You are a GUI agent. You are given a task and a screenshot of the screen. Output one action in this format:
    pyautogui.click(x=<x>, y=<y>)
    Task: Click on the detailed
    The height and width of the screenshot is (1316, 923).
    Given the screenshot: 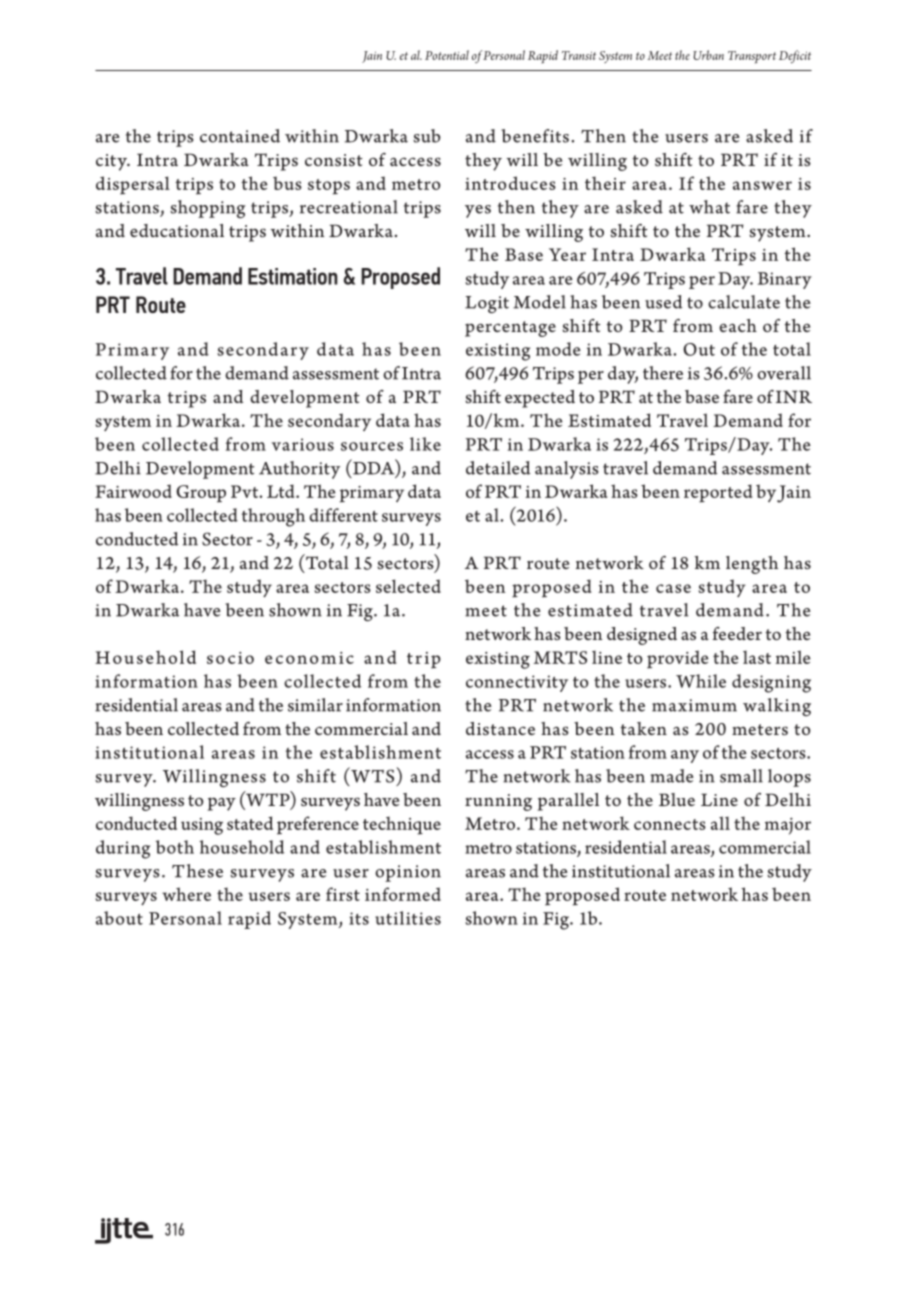 What is the action you would take?
    pyautogui.click(x=498, y=468)
